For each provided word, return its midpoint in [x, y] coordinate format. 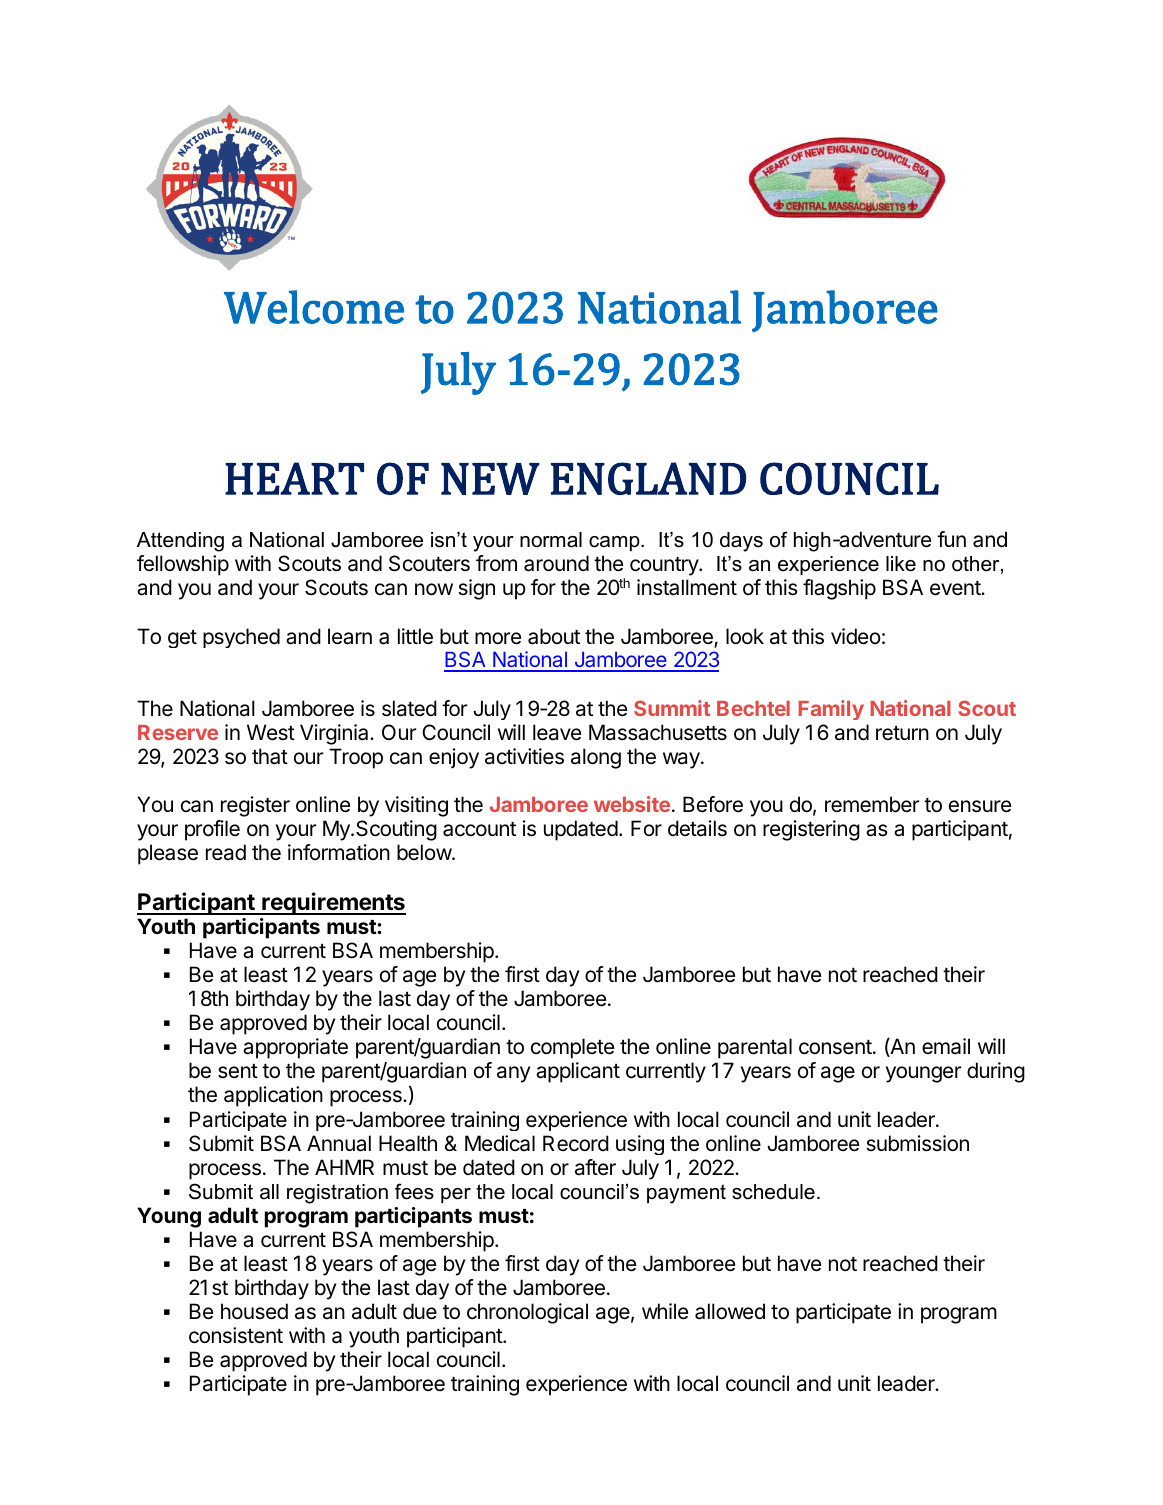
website [632, 804]
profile [212, 830]
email [946, 1046]
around [556, 563]
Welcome [314, 307]
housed [254, 1311]
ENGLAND [648, 478]
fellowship [183, 565]
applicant [578, 1072]
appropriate [295, 1048]
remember [872, 804]
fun [951, 539]
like [901, 564]
